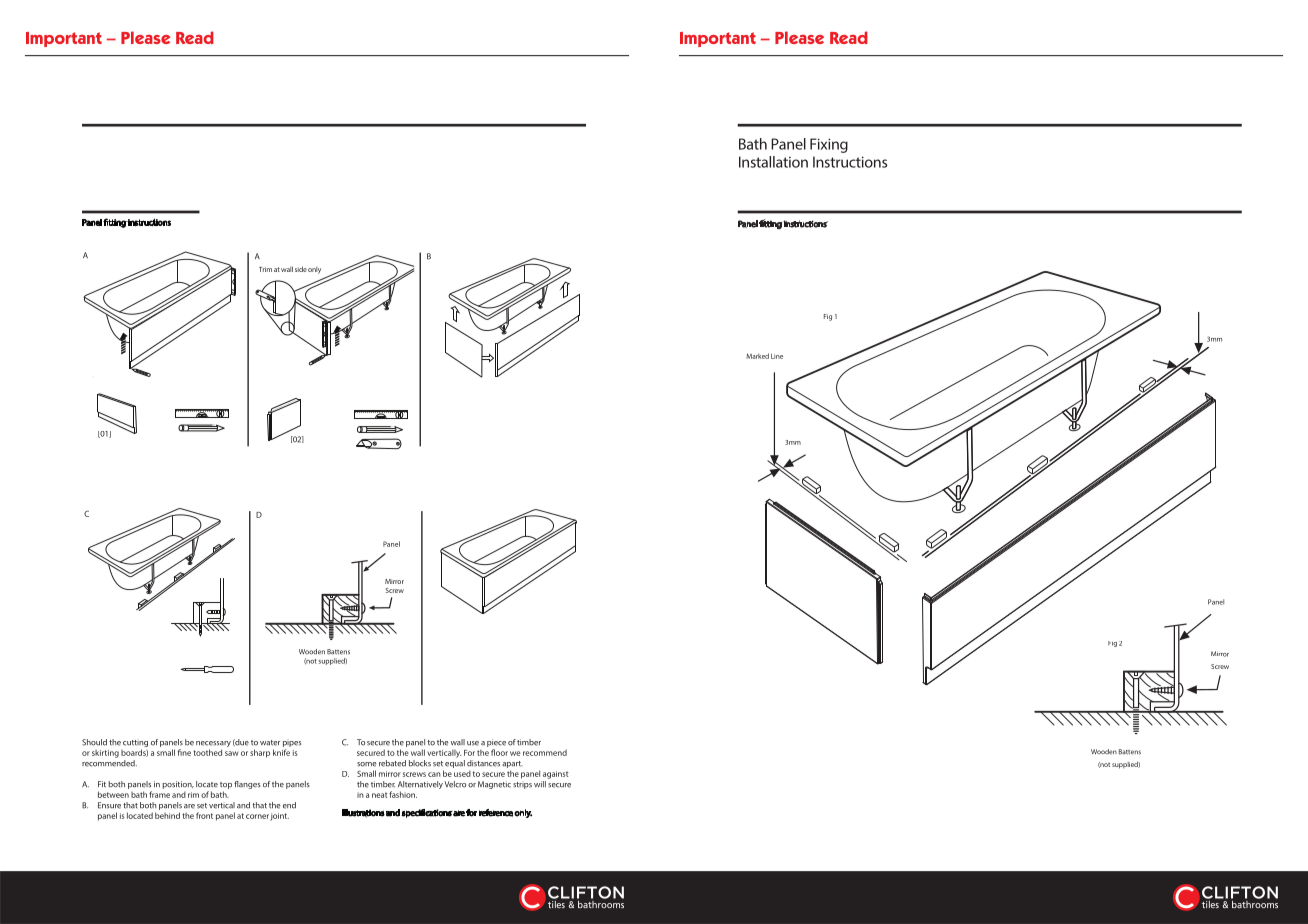 This screenshot has width=1308, height=924. Describe the element at coordinates (483, 763) in the screenshot. I see `distances` at that location.
